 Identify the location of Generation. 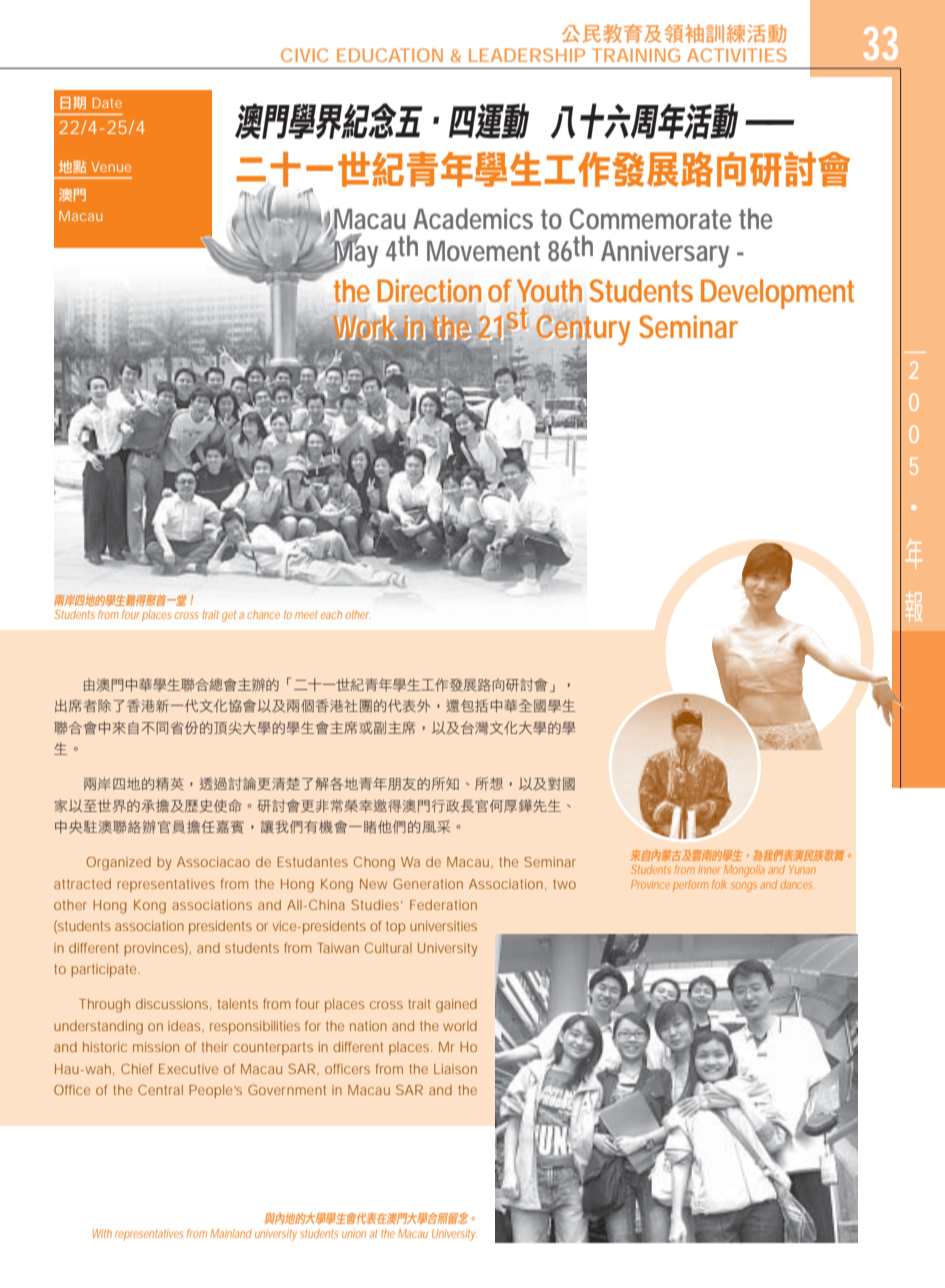
(428, 884).
